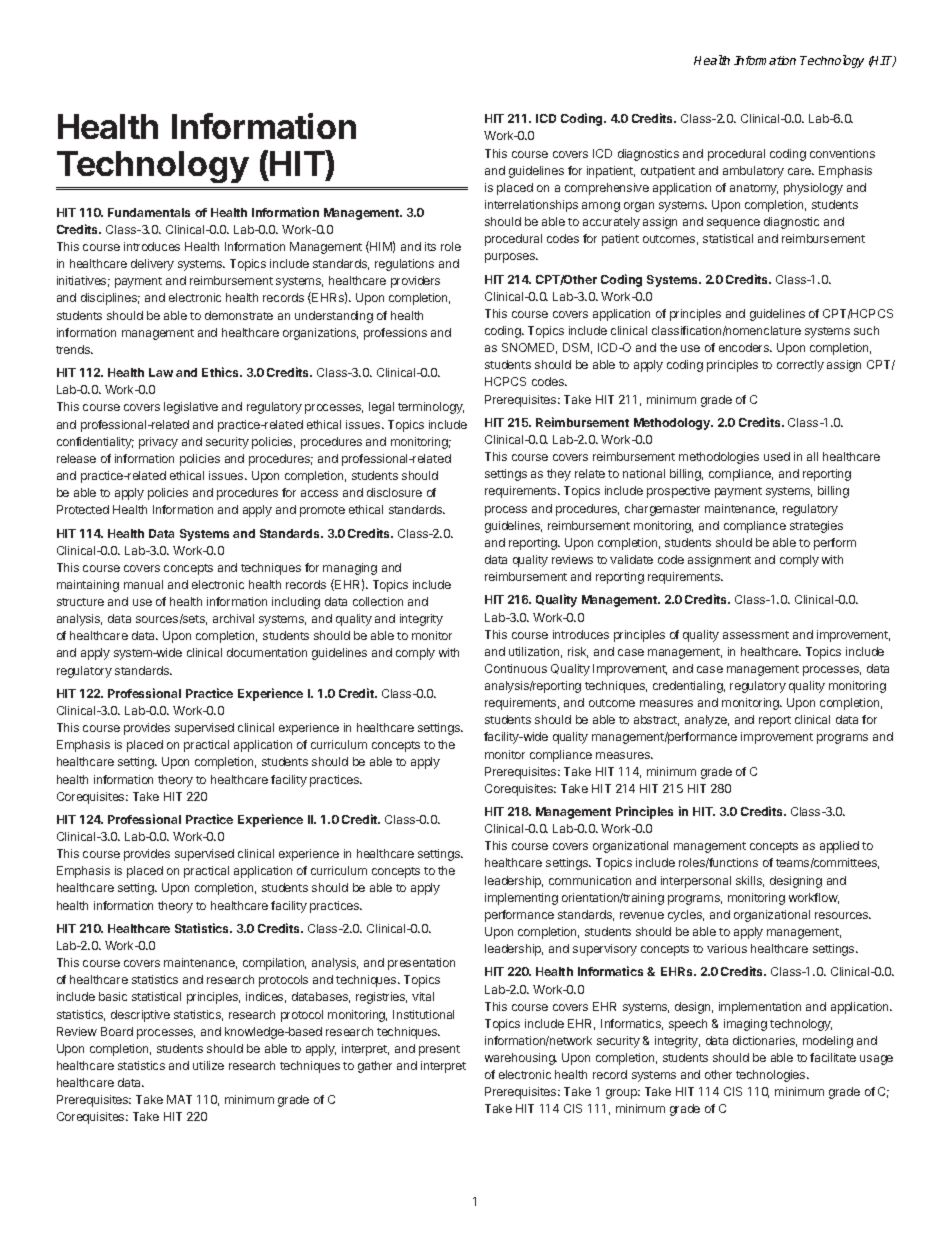 This screenshot has height=1233, width=952. What do you see at coordinates (656, 720) in the screenshot?
I see `abstract` at bounding box center [656, 720].
